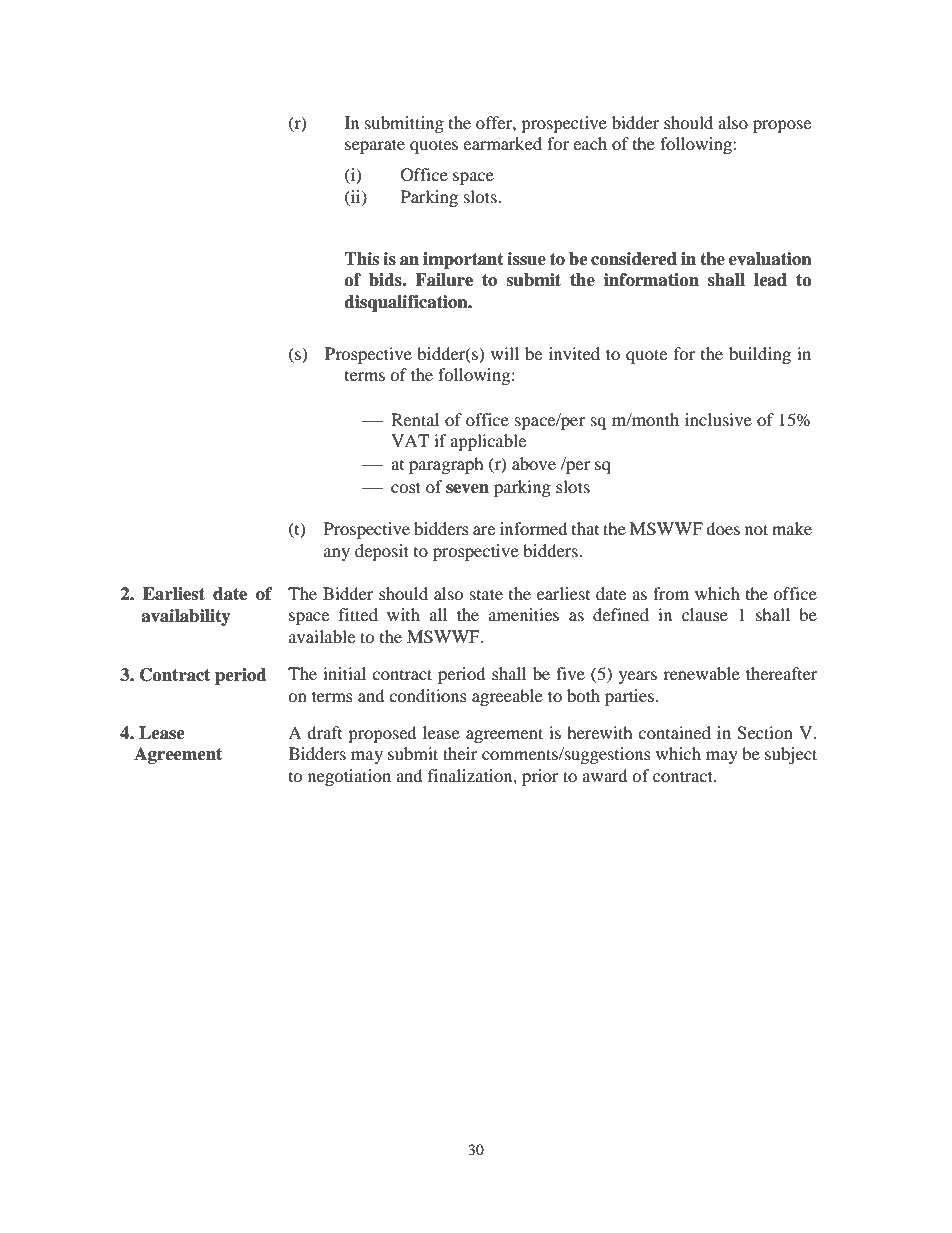  Describe the element at coordinates (488, 442) in the screenshot. I see `applicable` at that location.
